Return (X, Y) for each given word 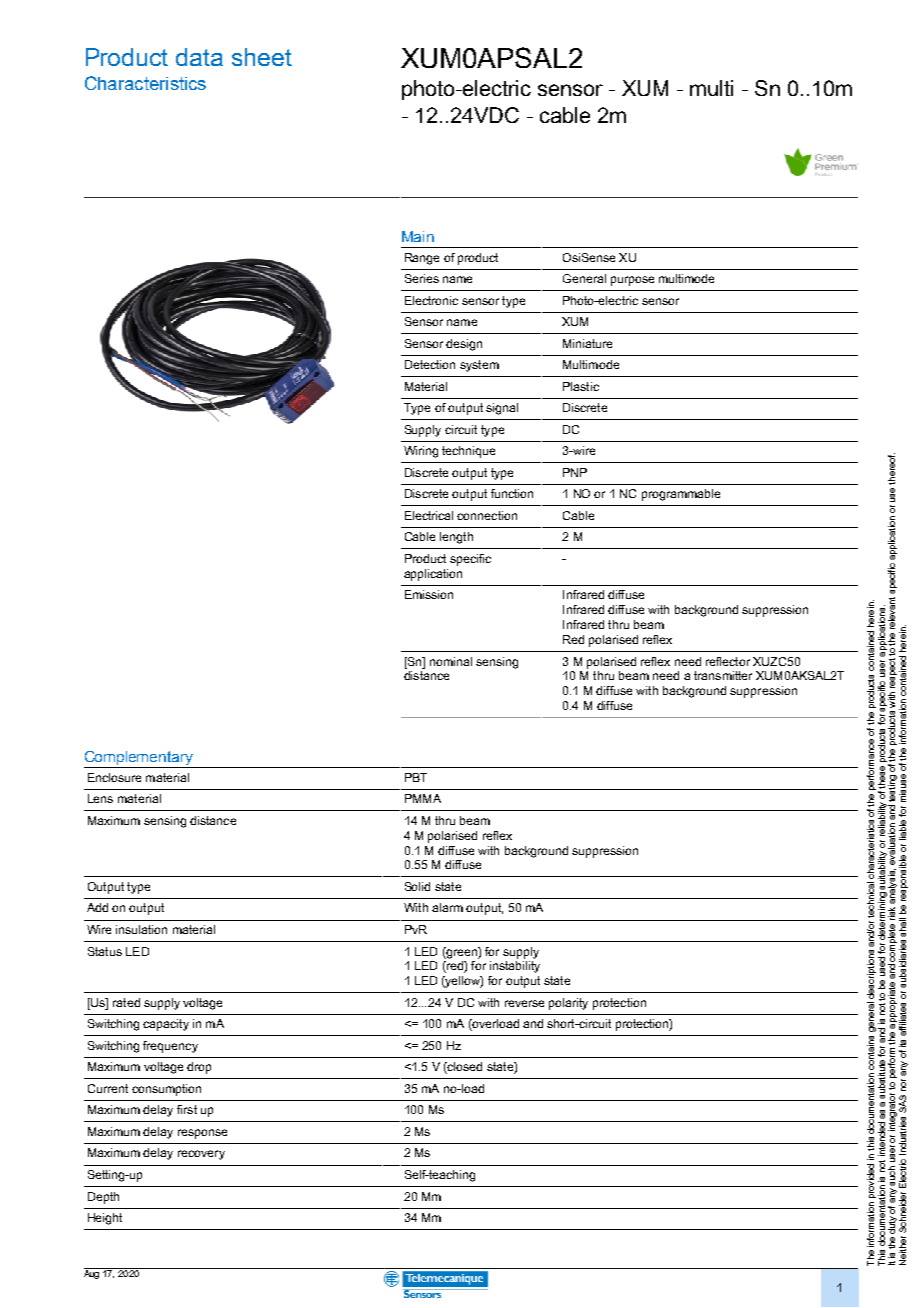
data (199, 57)
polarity (568, 1004)
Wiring (421, 452)
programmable (681, 495)
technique (468, 452)
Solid (417, 886)
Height (105, 1219)
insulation (141, 929)
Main (418, 236)
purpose (632, 281)
